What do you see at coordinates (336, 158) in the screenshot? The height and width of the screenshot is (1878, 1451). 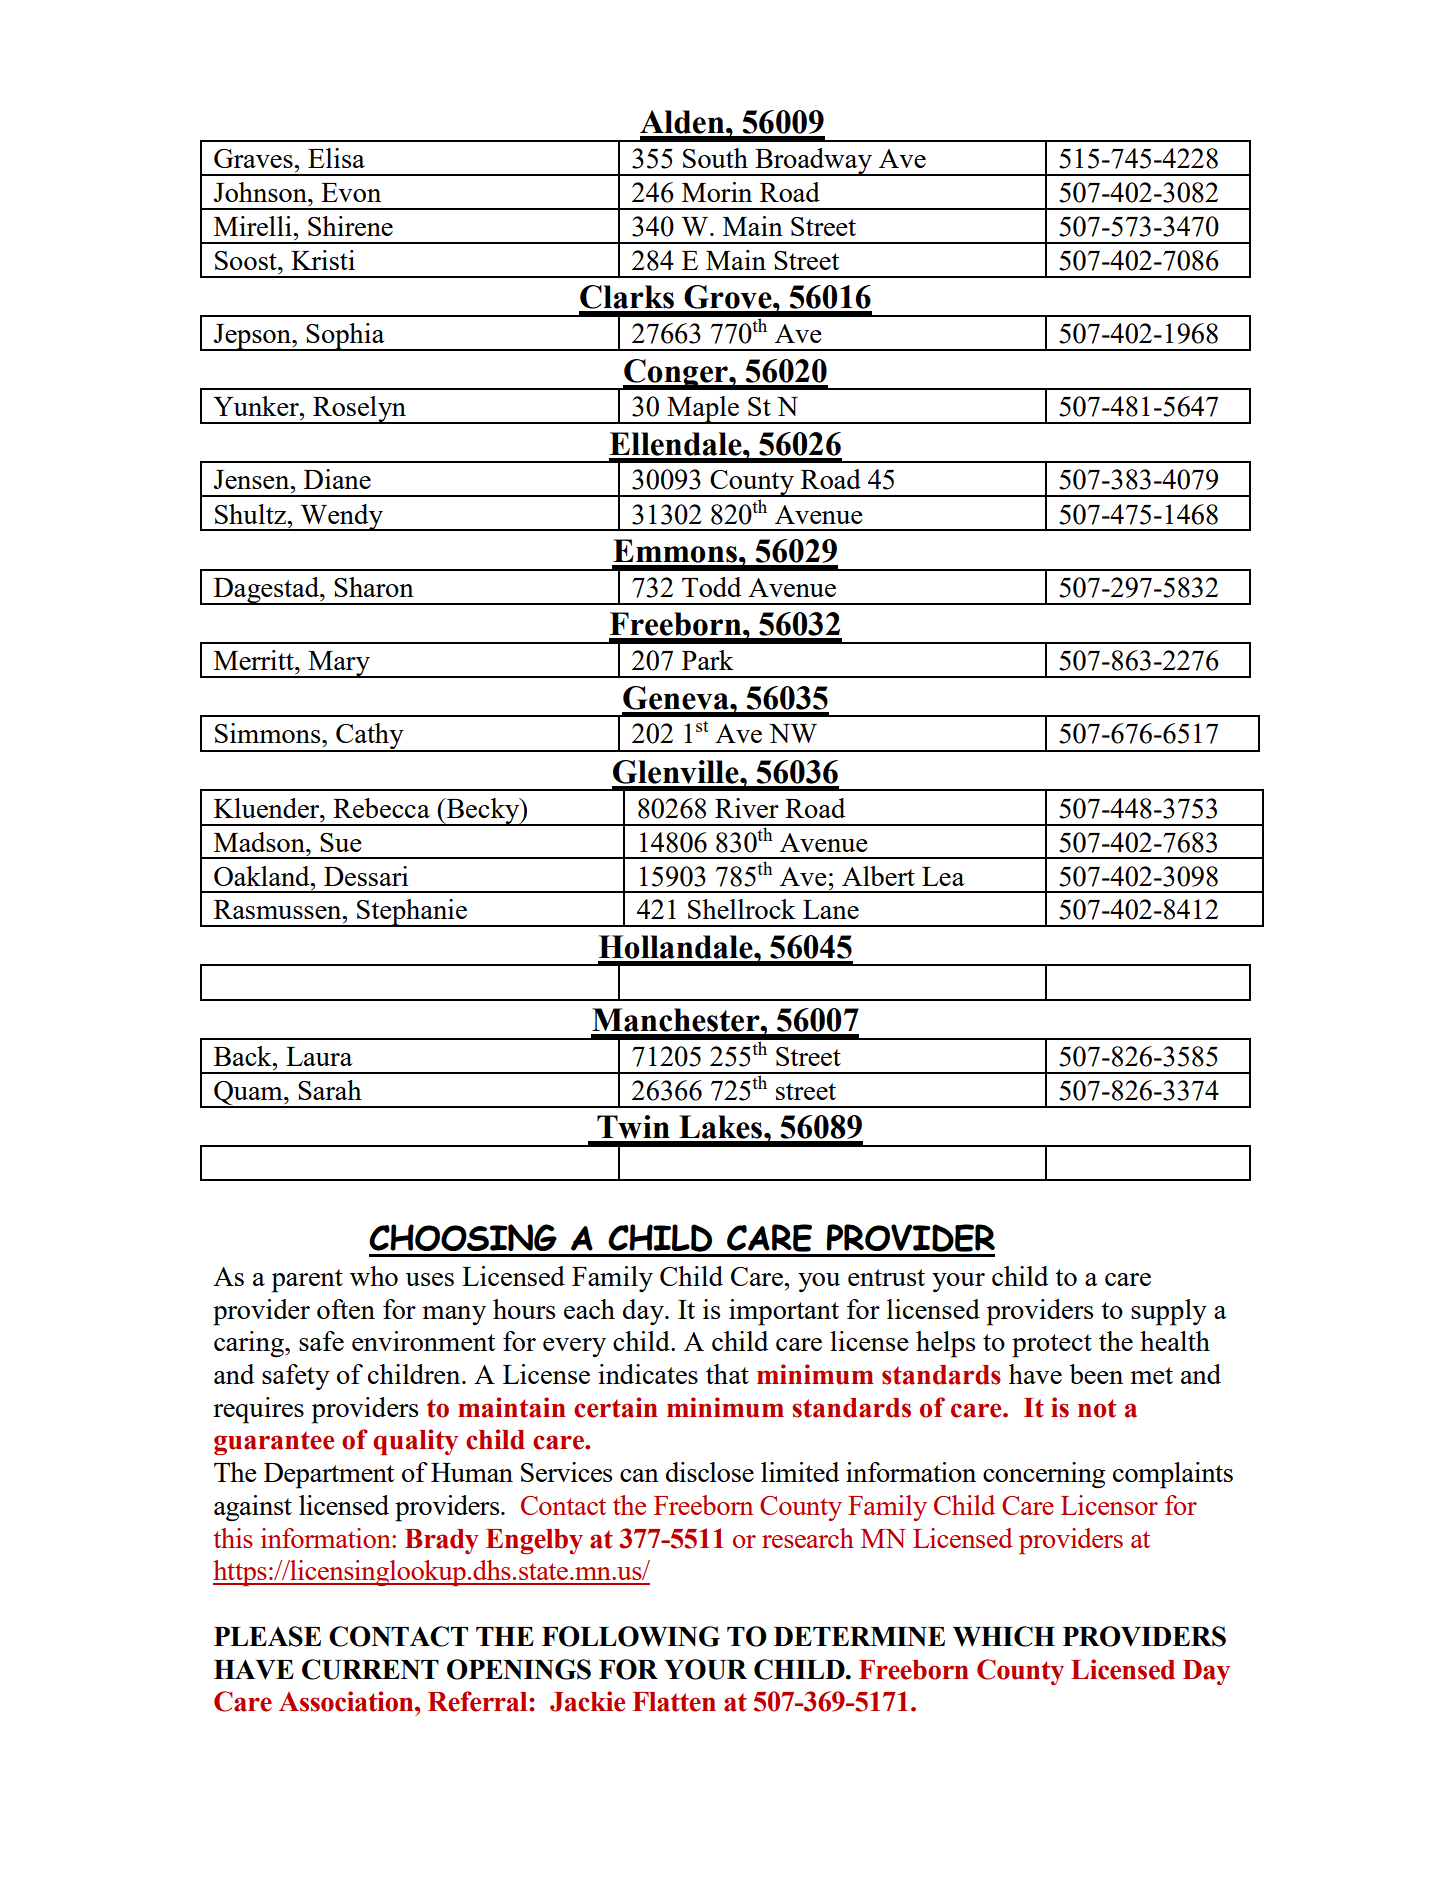 I see `Elisa` at bounding box center [336, 158].
